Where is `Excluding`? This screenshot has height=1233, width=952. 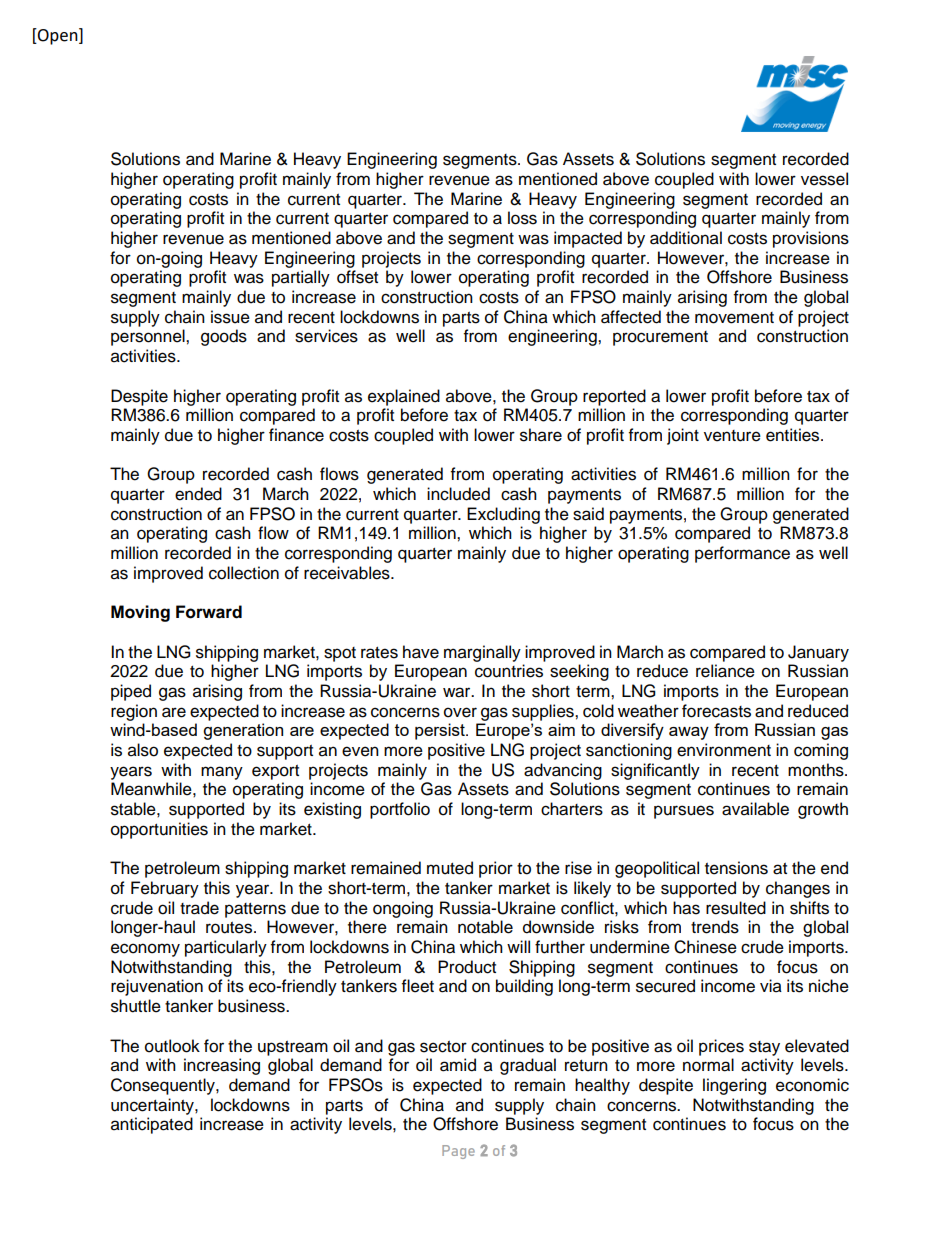
Excluding is located at coordinates (503, 515).
